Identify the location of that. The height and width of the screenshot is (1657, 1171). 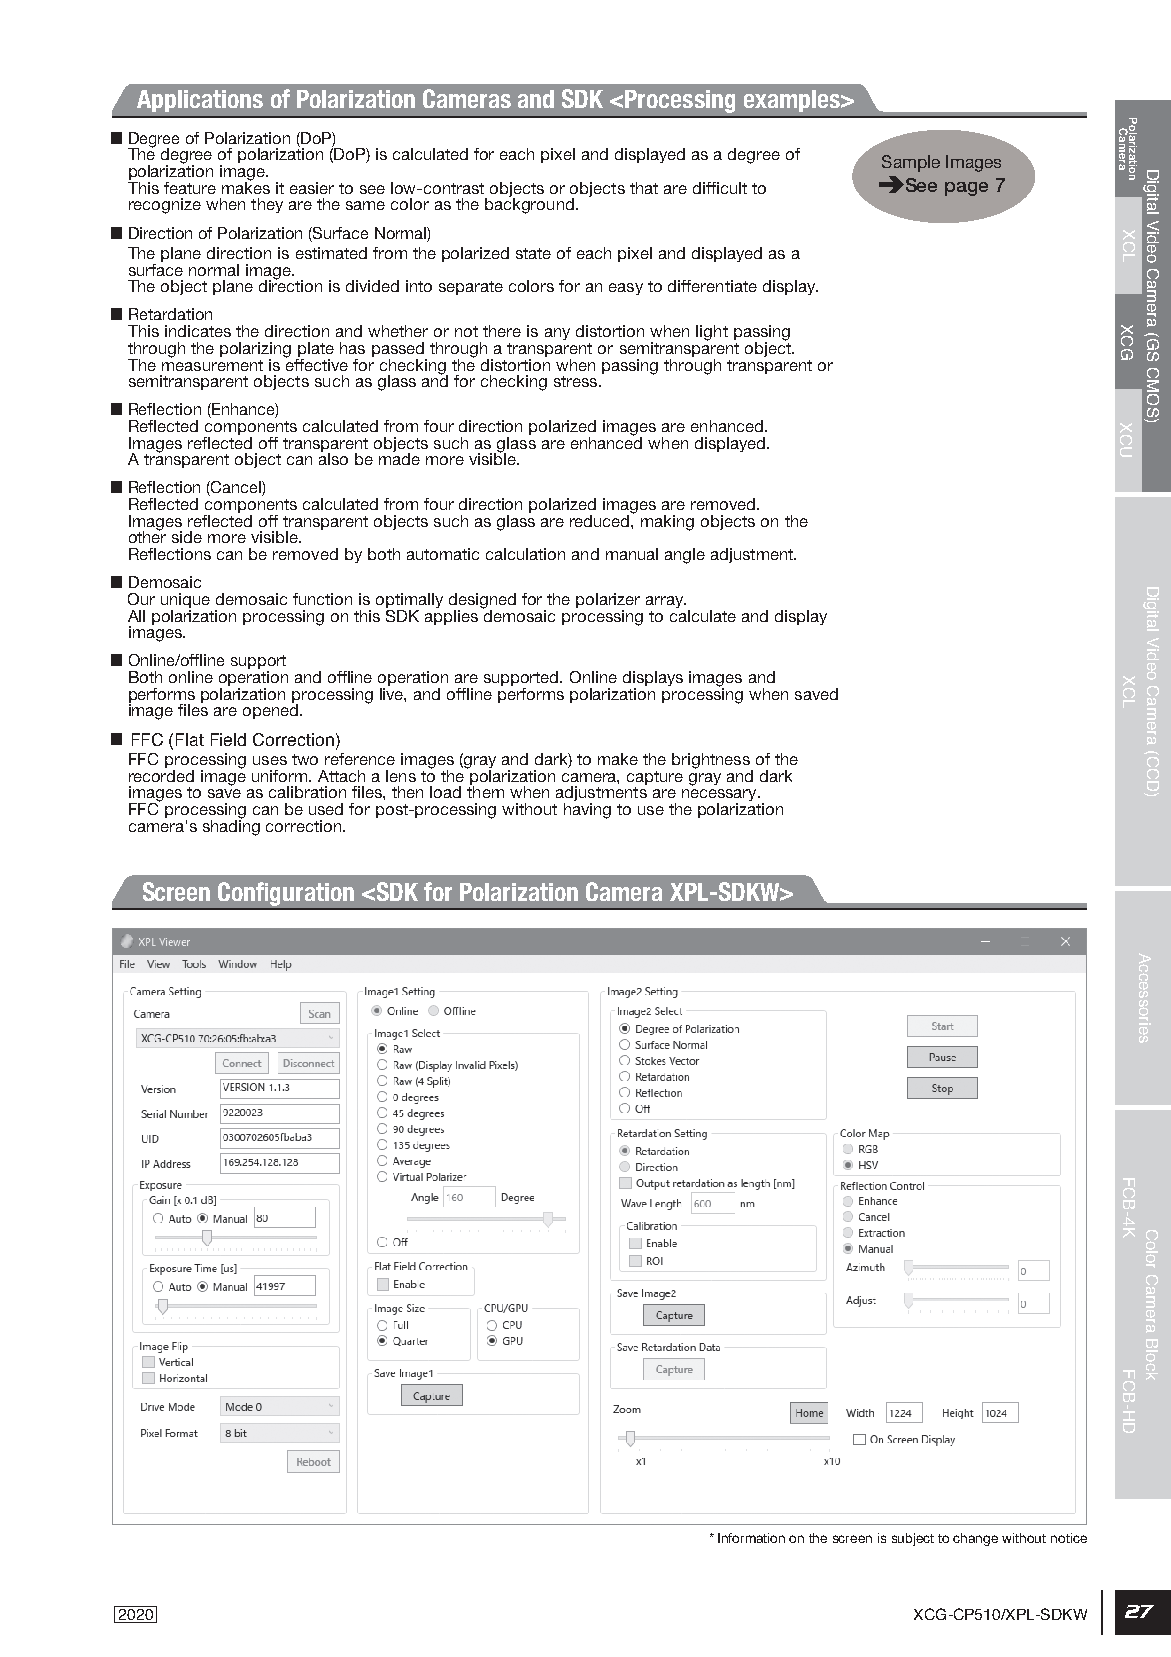
(644, 188).
